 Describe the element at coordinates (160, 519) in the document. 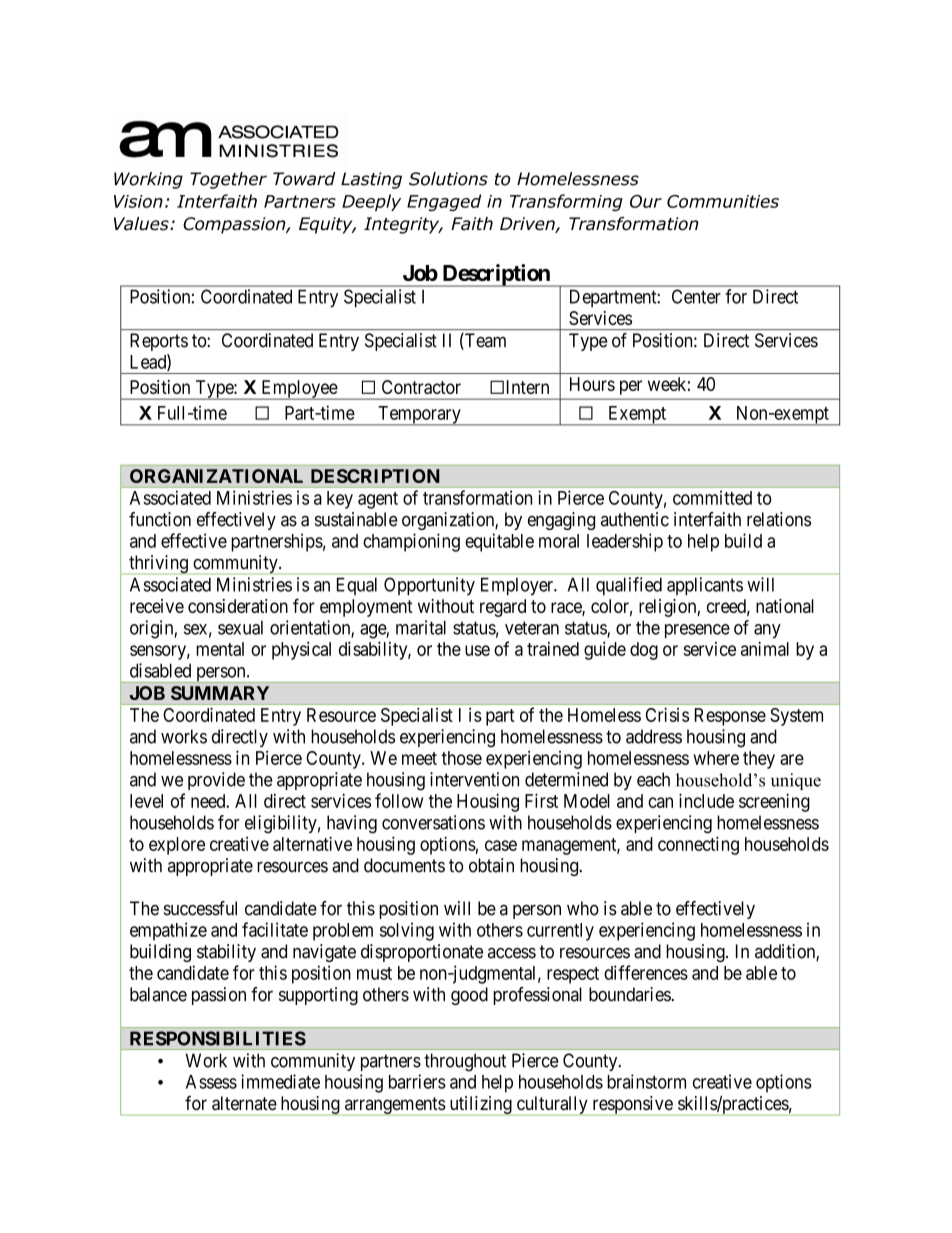

I see `function` at that location.
